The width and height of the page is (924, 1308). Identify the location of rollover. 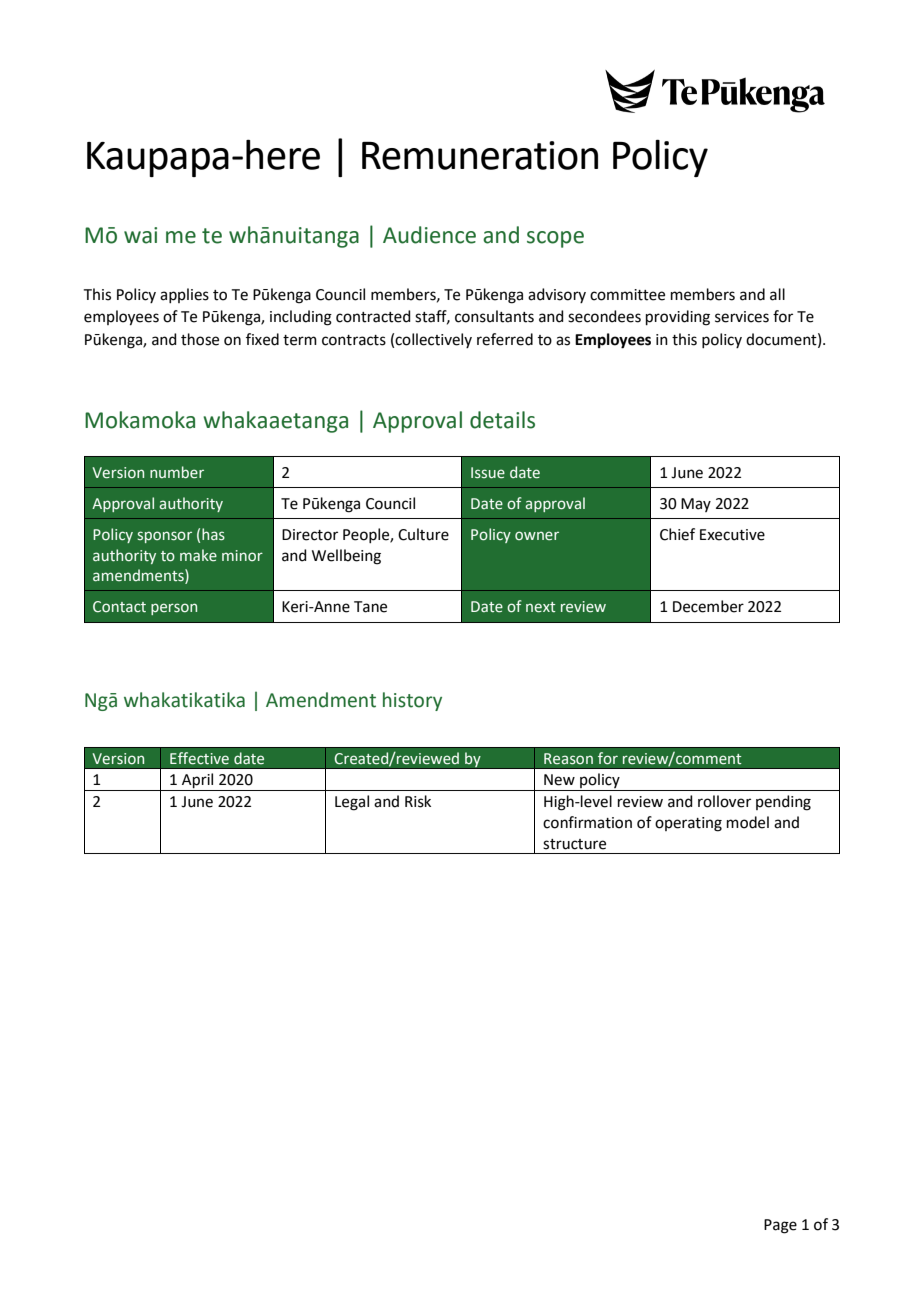
(724, 801).
